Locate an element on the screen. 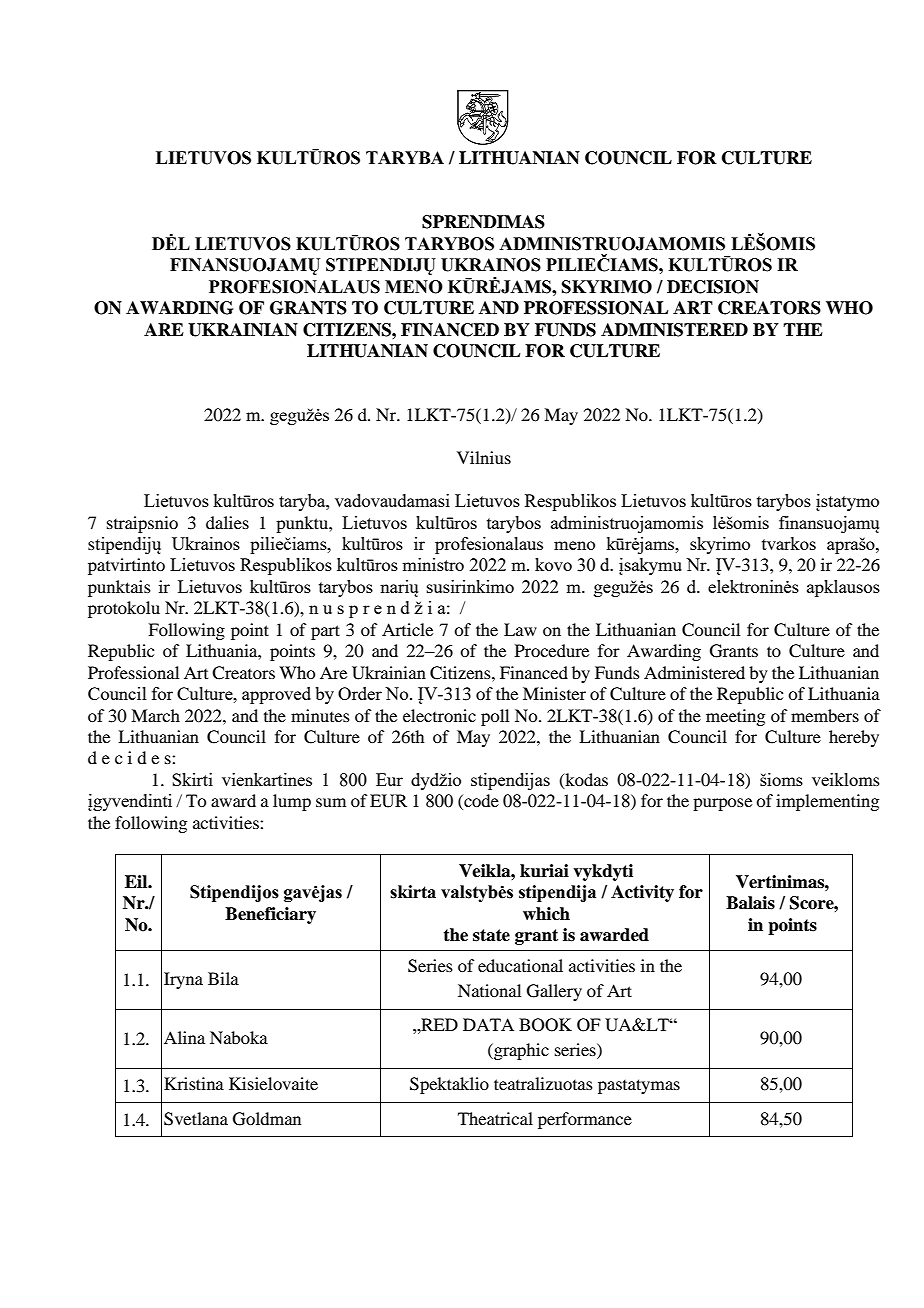  DECISION is located at coordinates (713, 287).
